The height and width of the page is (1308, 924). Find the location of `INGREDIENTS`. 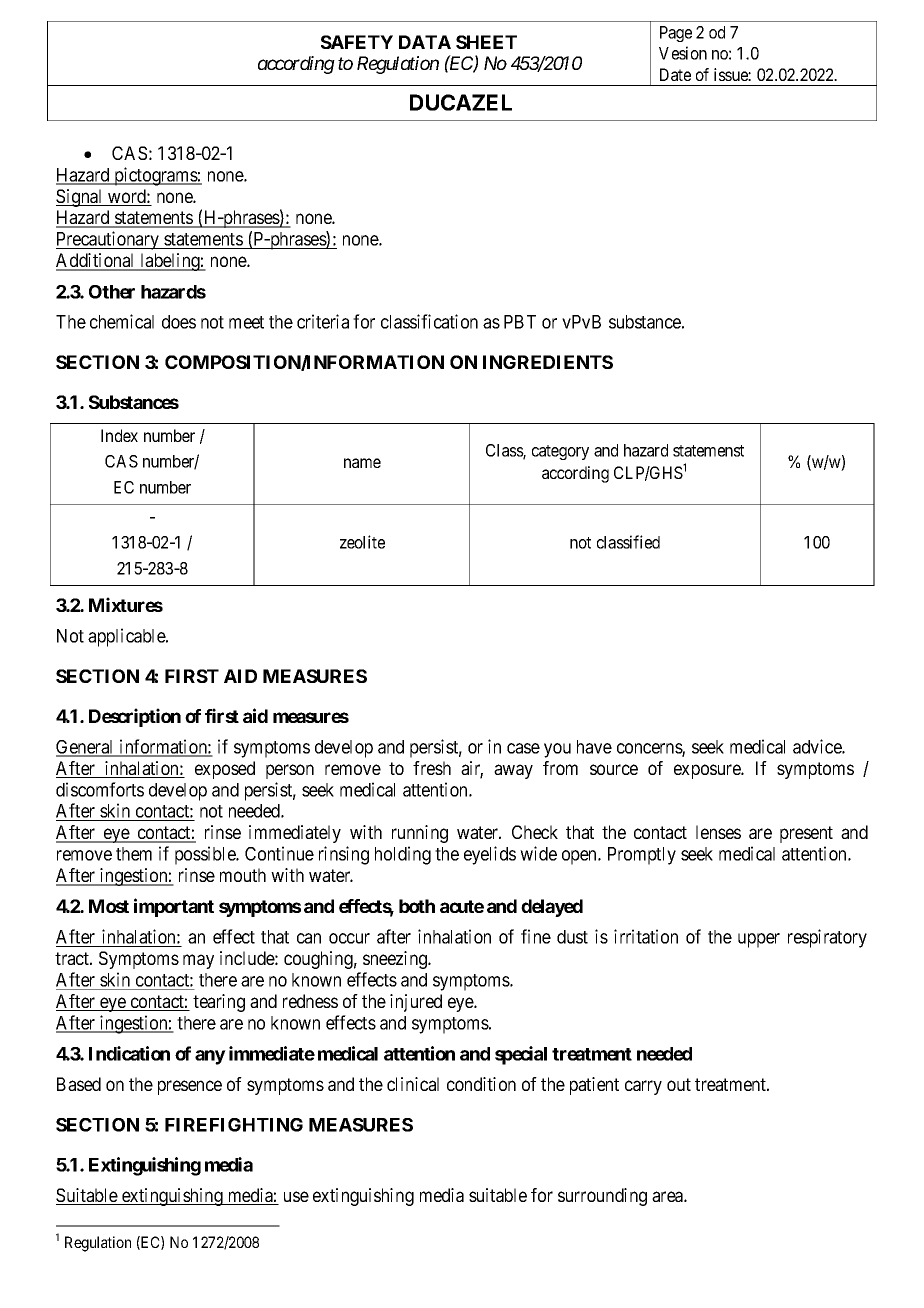

INGREDIENTS is located at coordinates (548, 362).
